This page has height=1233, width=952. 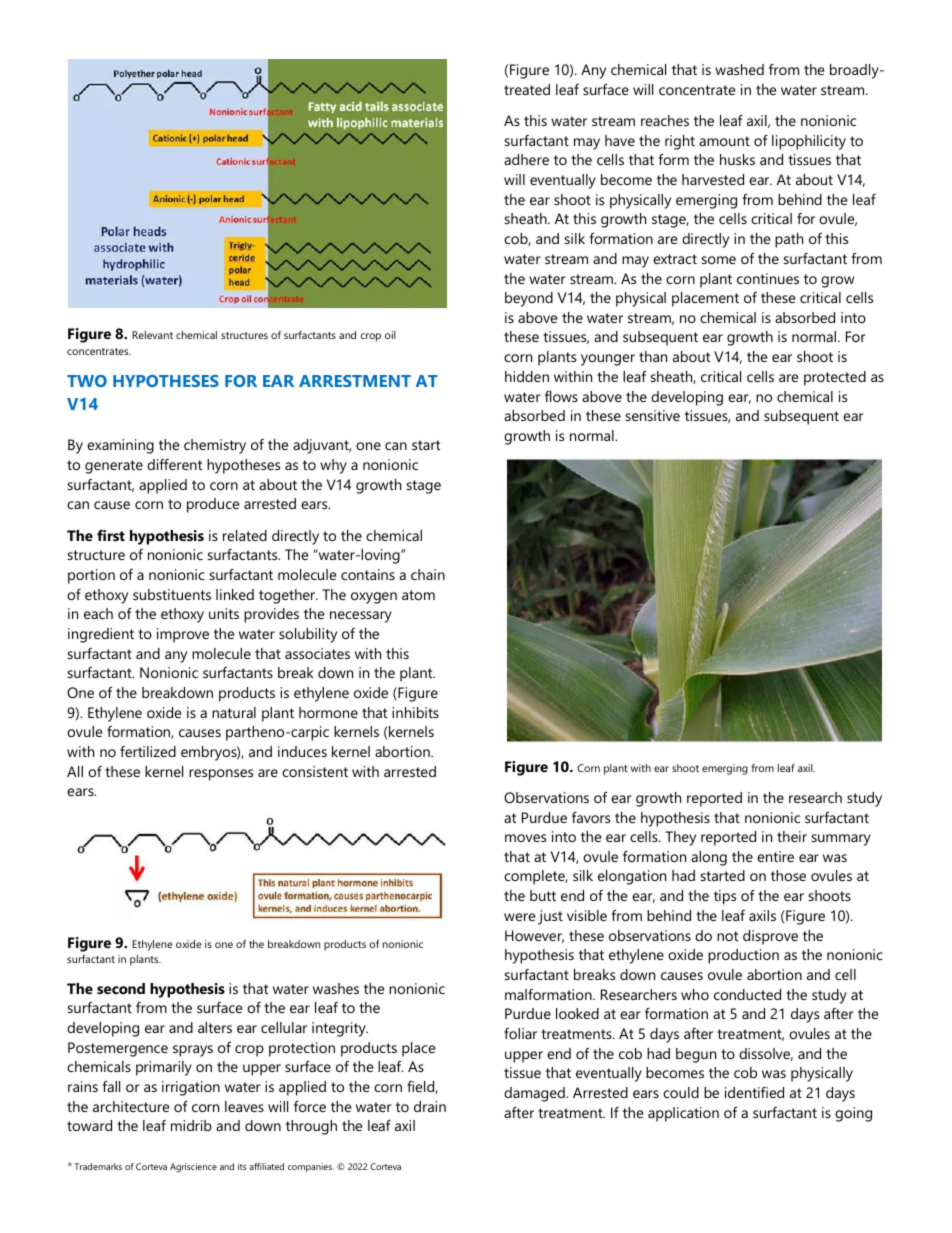 What do you see at coordinates (527, 376) in the page?
I see `hidden` at bounding box center [527, 376].
